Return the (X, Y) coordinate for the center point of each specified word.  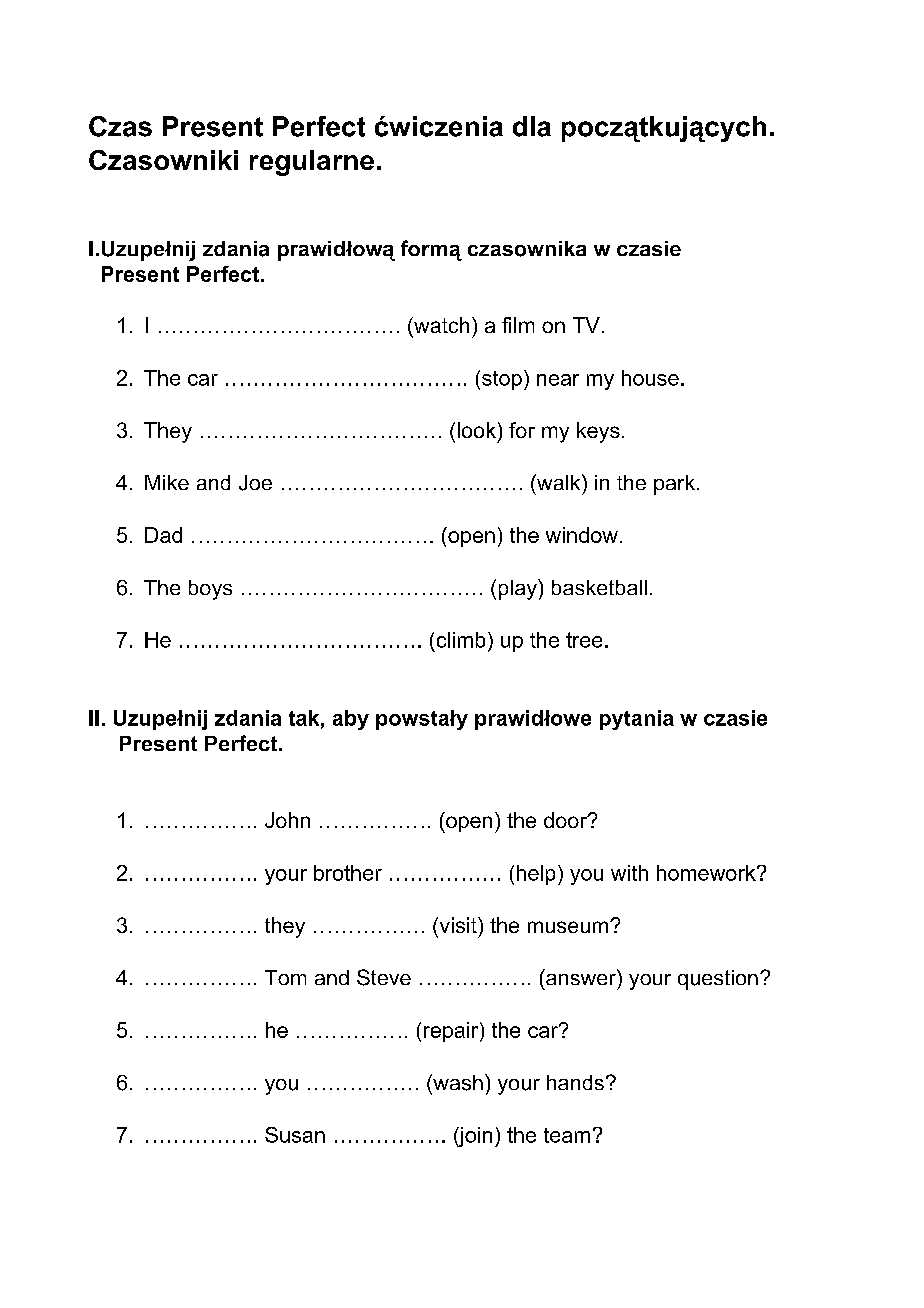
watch (440, 325)
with (629, 873)
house (650, 378)
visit (458, 925)
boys (210, 590)
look (477, 430)
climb (461, 640)
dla (532, 126)
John (287, 820)
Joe (255, 483)
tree (584, 640)
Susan (295, 1135)
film (518, 325)
